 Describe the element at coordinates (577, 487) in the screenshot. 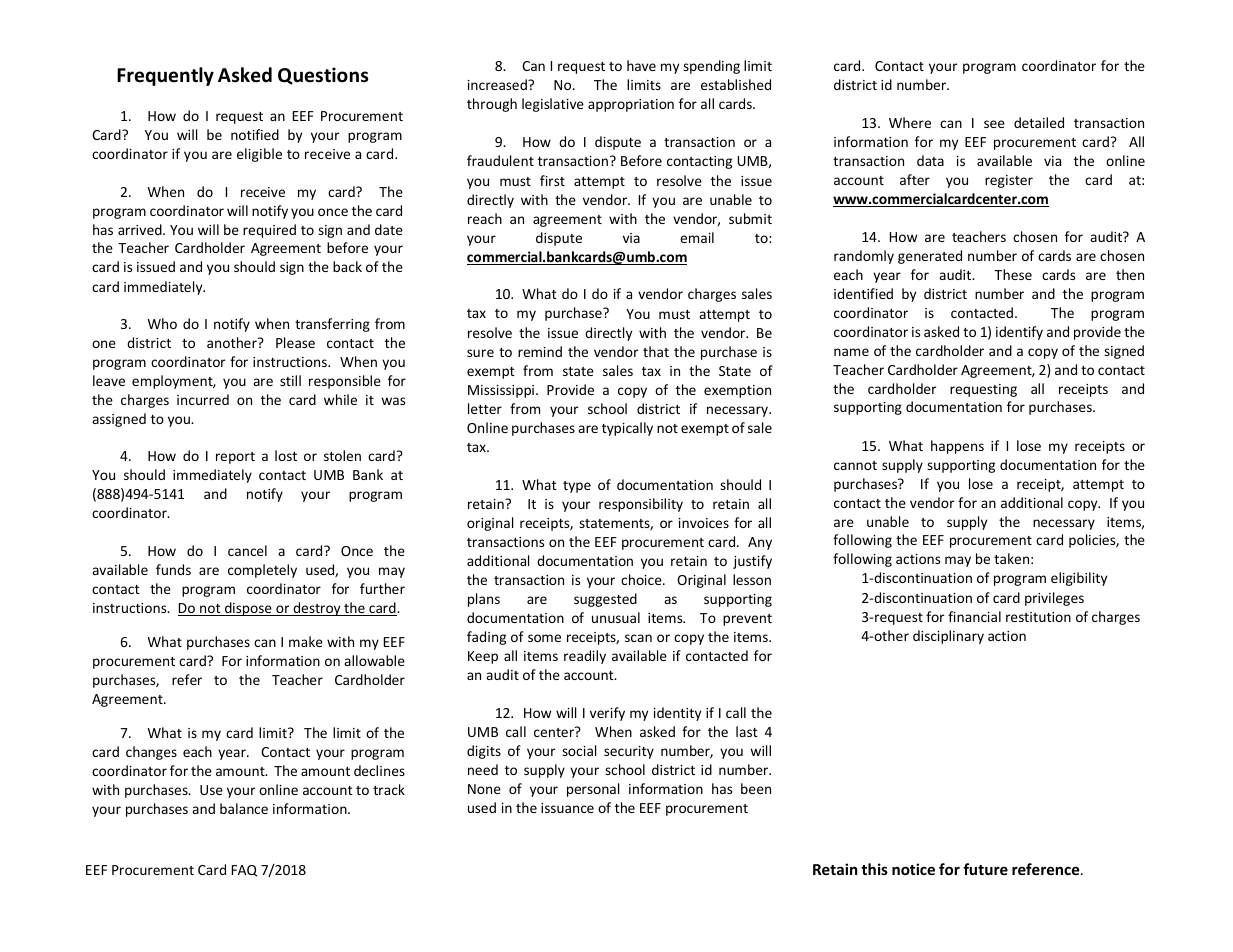

I see `type` at that location.
